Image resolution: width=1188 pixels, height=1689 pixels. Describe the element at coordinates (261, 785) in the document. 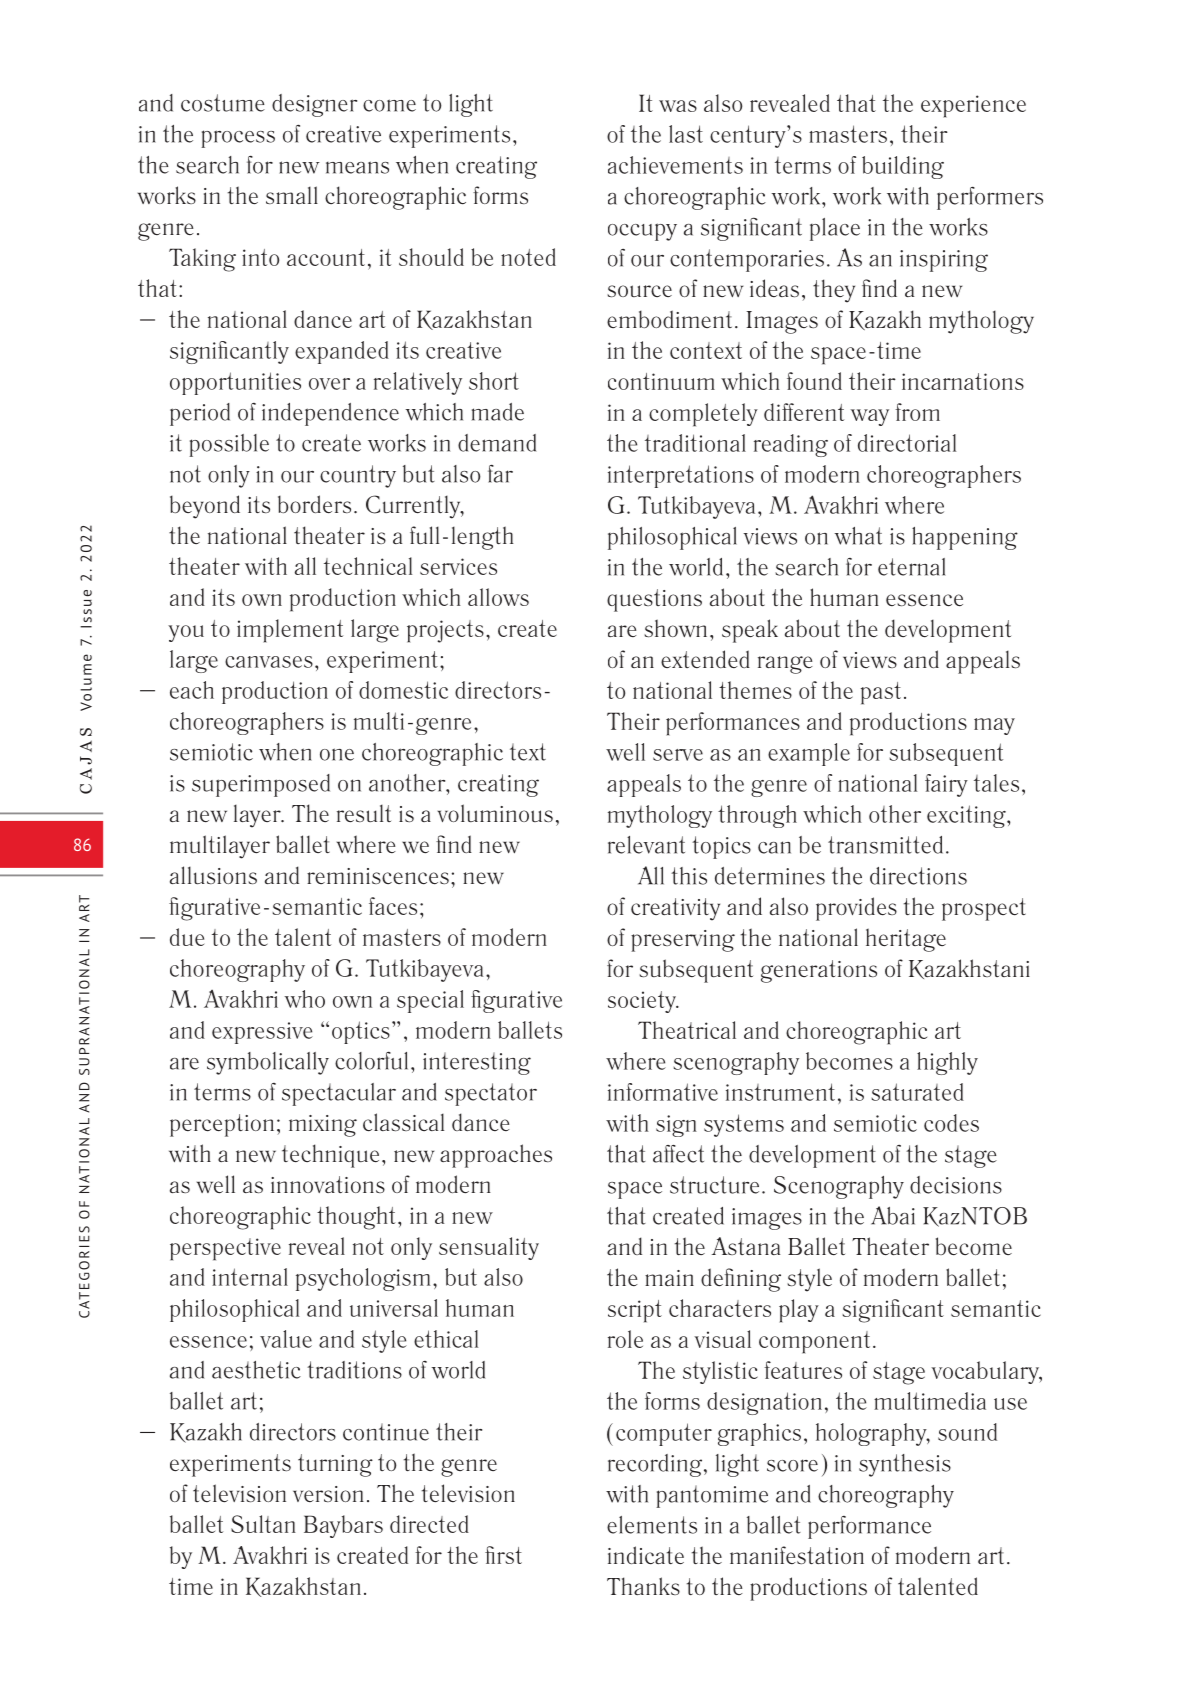

I see `superimposed` at that location.
